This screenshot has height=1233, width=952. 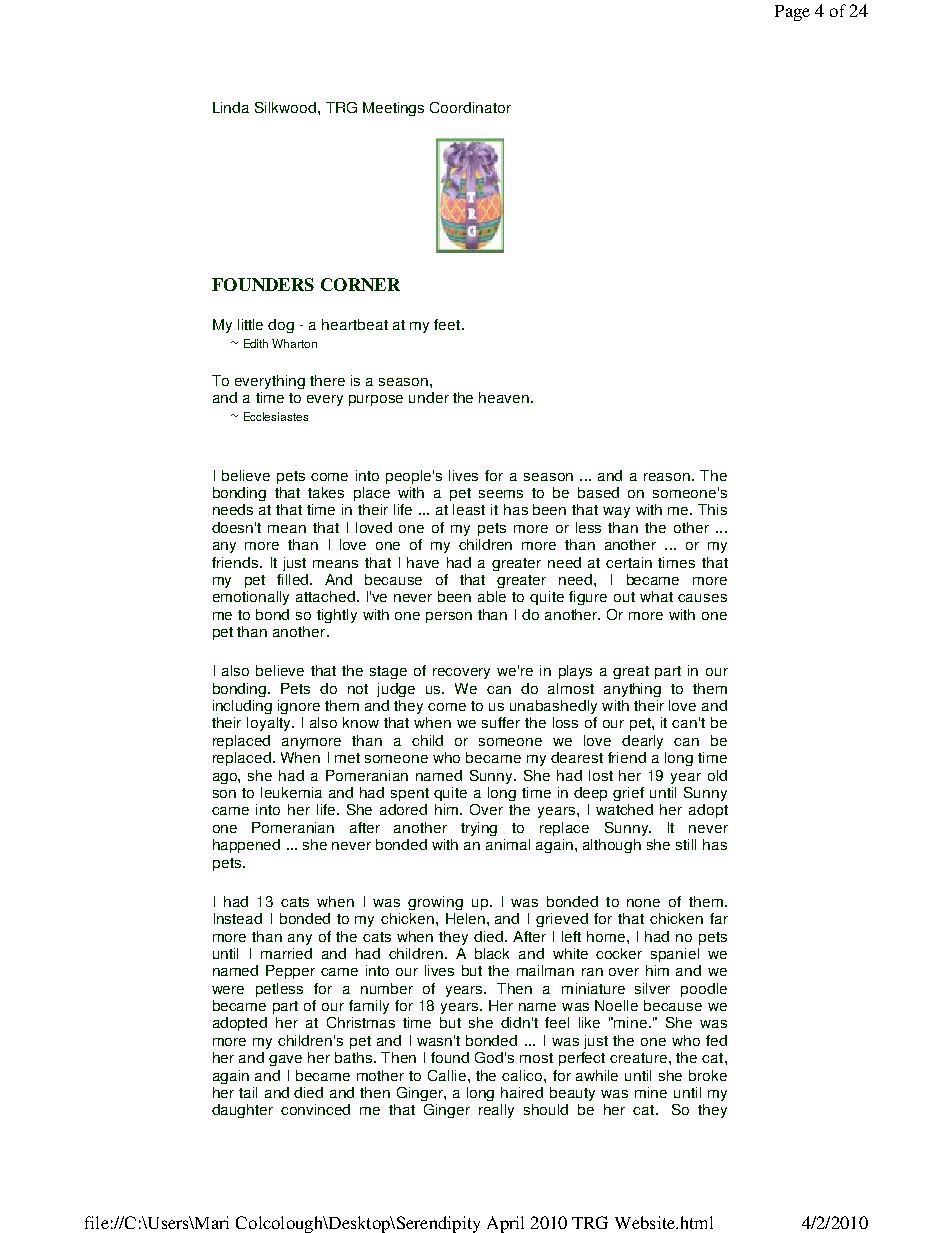 What do you see at coordinates (702, 598) in the screenshot?
I see `causes` at bounding box center [702, 598].
